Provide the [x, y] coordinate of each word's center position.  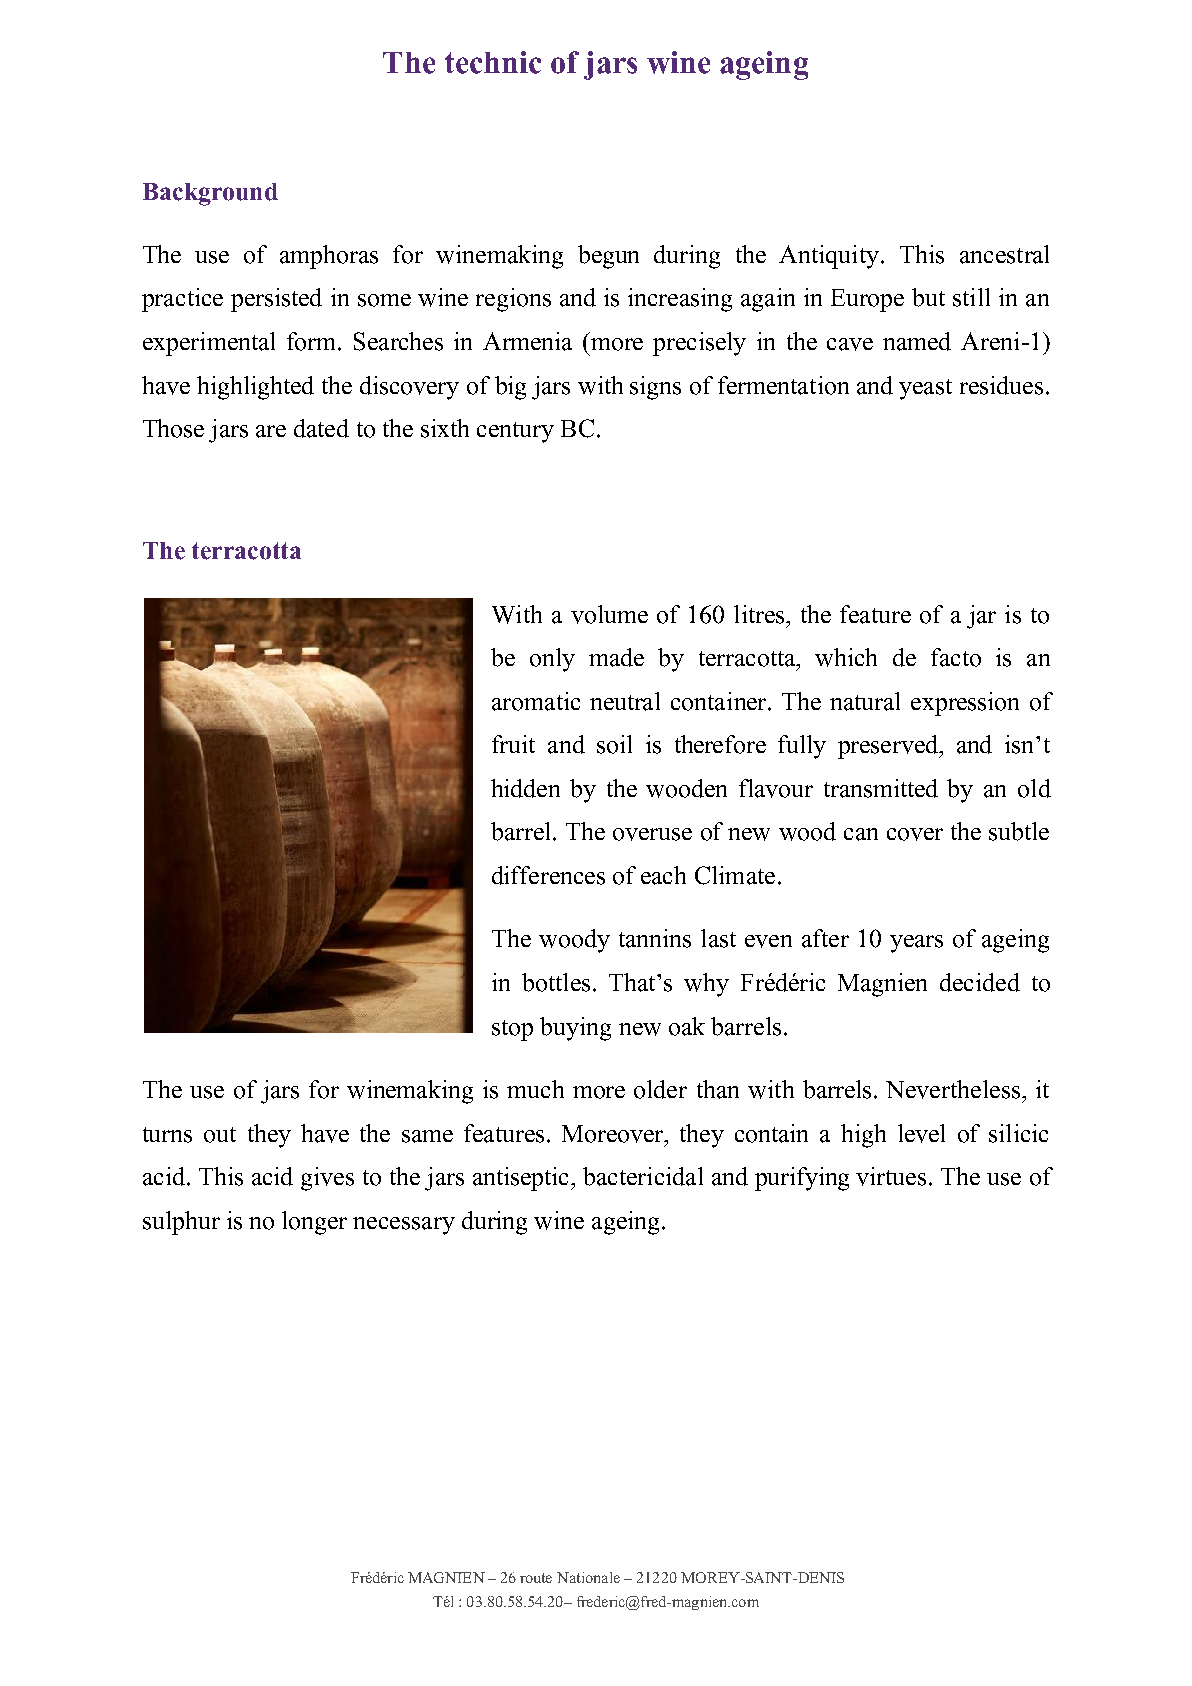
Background [210, 194]
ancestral [1004, 254]
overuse [652, 834]
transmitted [881, 788]
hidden [525, 788]
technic [493, 62]
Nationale [588, 1577]
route [536, 1578]
